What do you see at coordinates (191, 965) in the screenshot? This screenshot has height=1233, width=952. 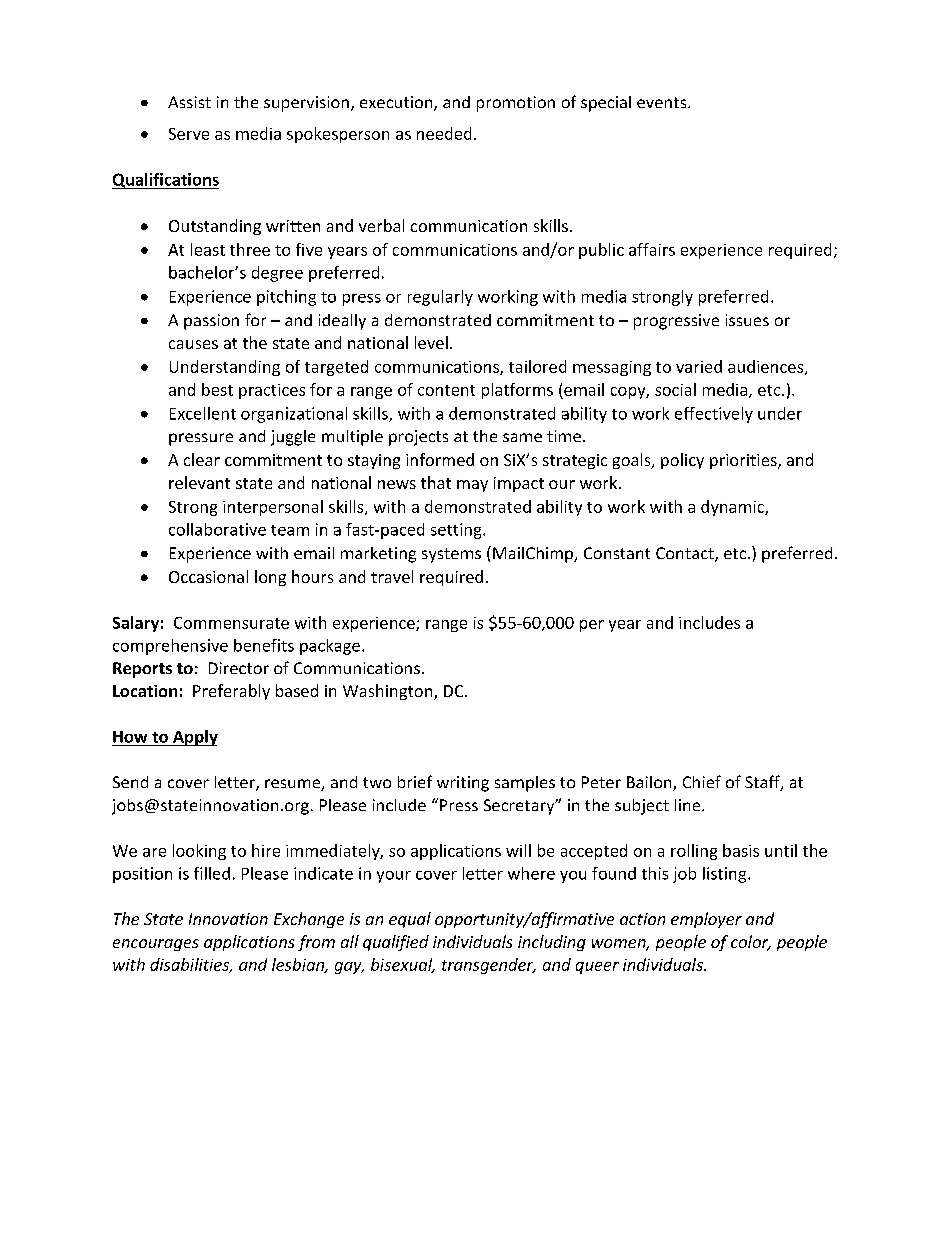 I see `disabilities` at bounding box center [191, 965].
